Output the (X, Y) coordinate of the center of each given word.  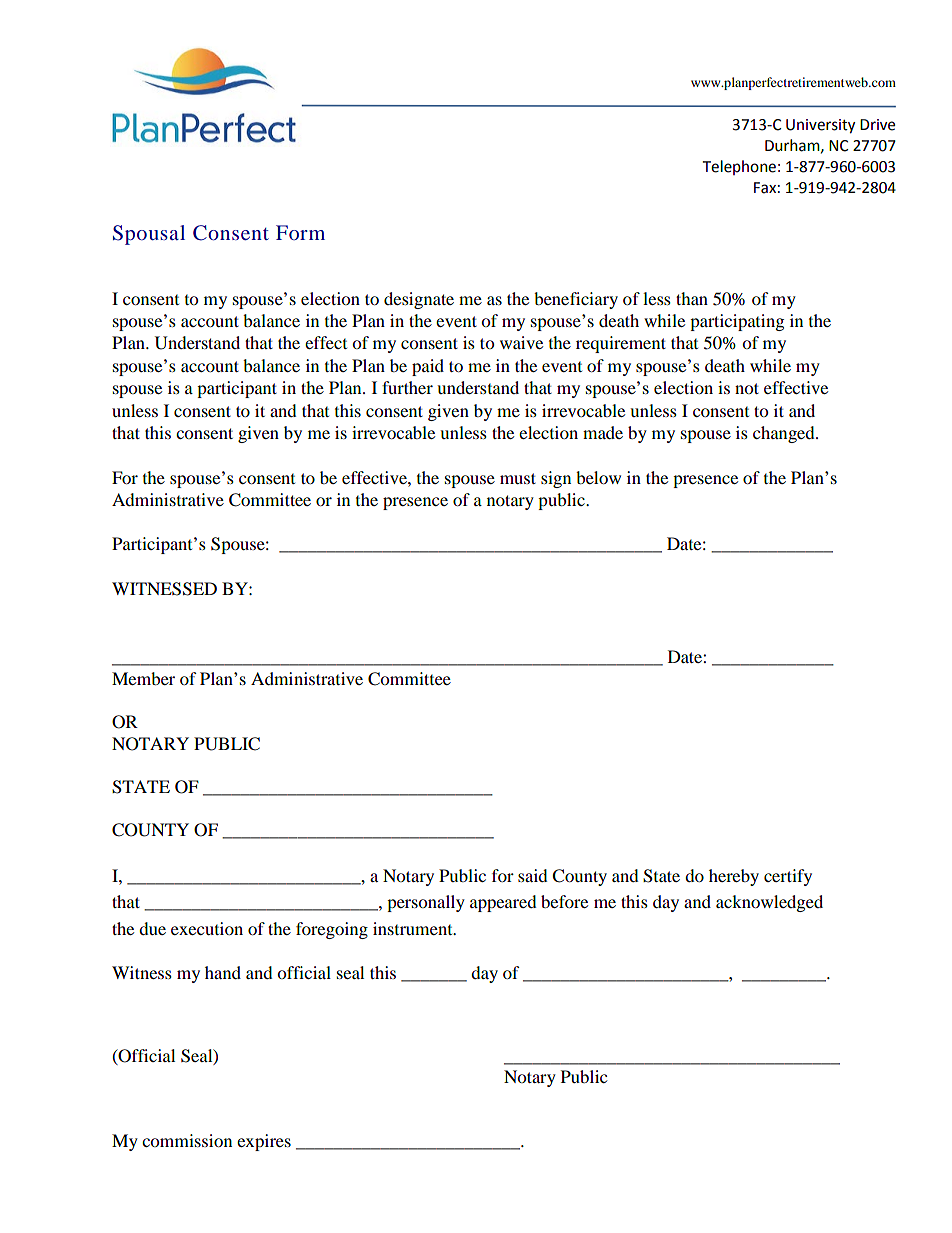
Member (143, 678)
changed (785, 434)
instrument (414, 928)
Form (300, 232)
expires (264, 1142)
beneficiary (576, 300)
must (518, 478)
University (820, 126)
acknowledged (769, 903)
